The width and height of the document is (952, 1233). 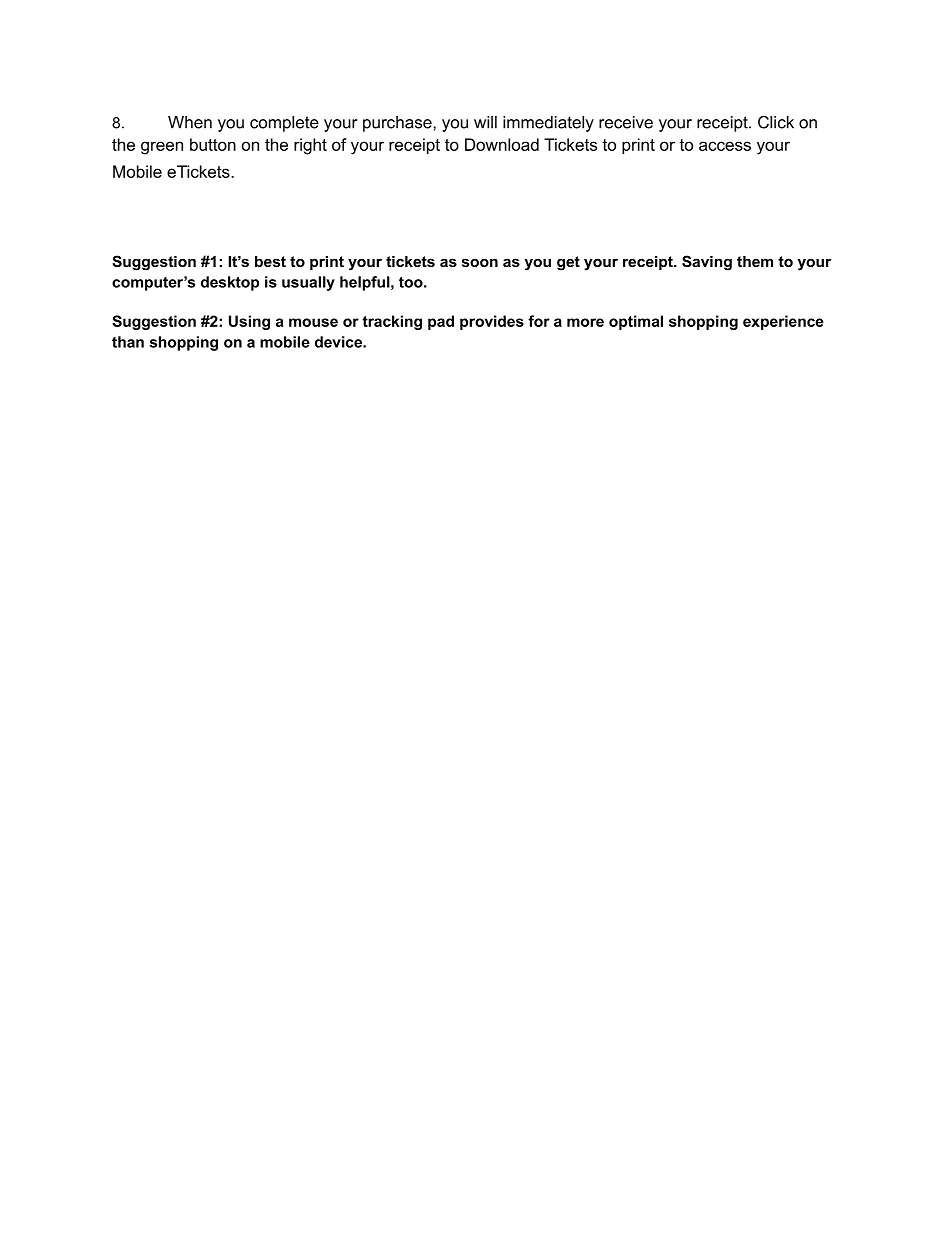 What do you see at coordinates (485, 122) in the document?
I see `will` at bounding box center [485, 122].
